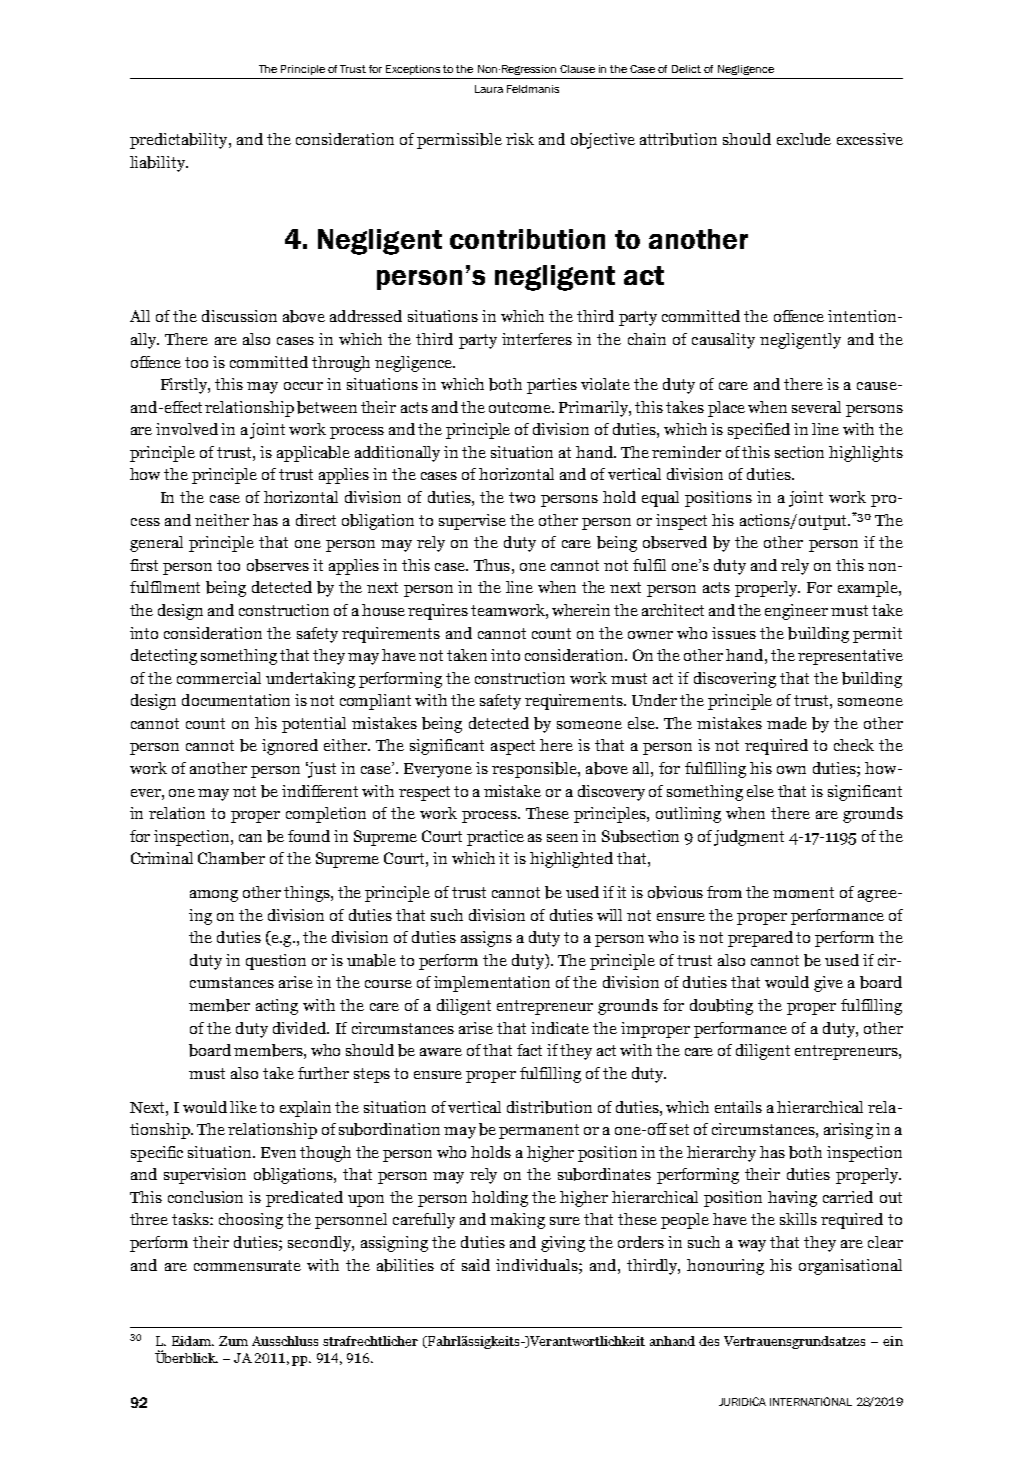 The width and height of the screenshot is (1033, 1462). What do you see at coordinates (828, 984) in the screenshot?
I see `give` at bounding box center [828, 984].
